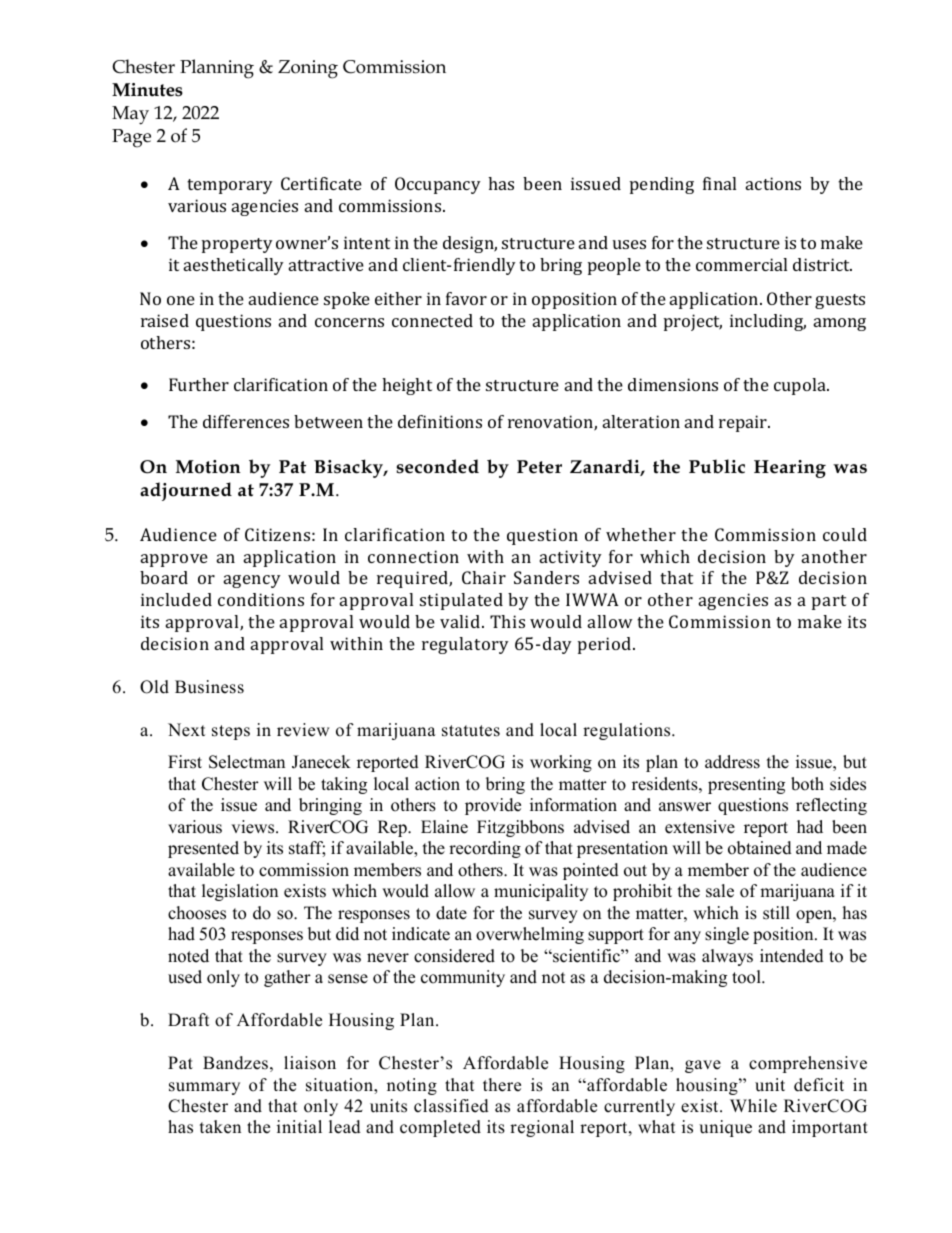  What do you see at coordinates (147, 90) in the screenshot?
I see `Minutes` at bounding box center [147, 90].
